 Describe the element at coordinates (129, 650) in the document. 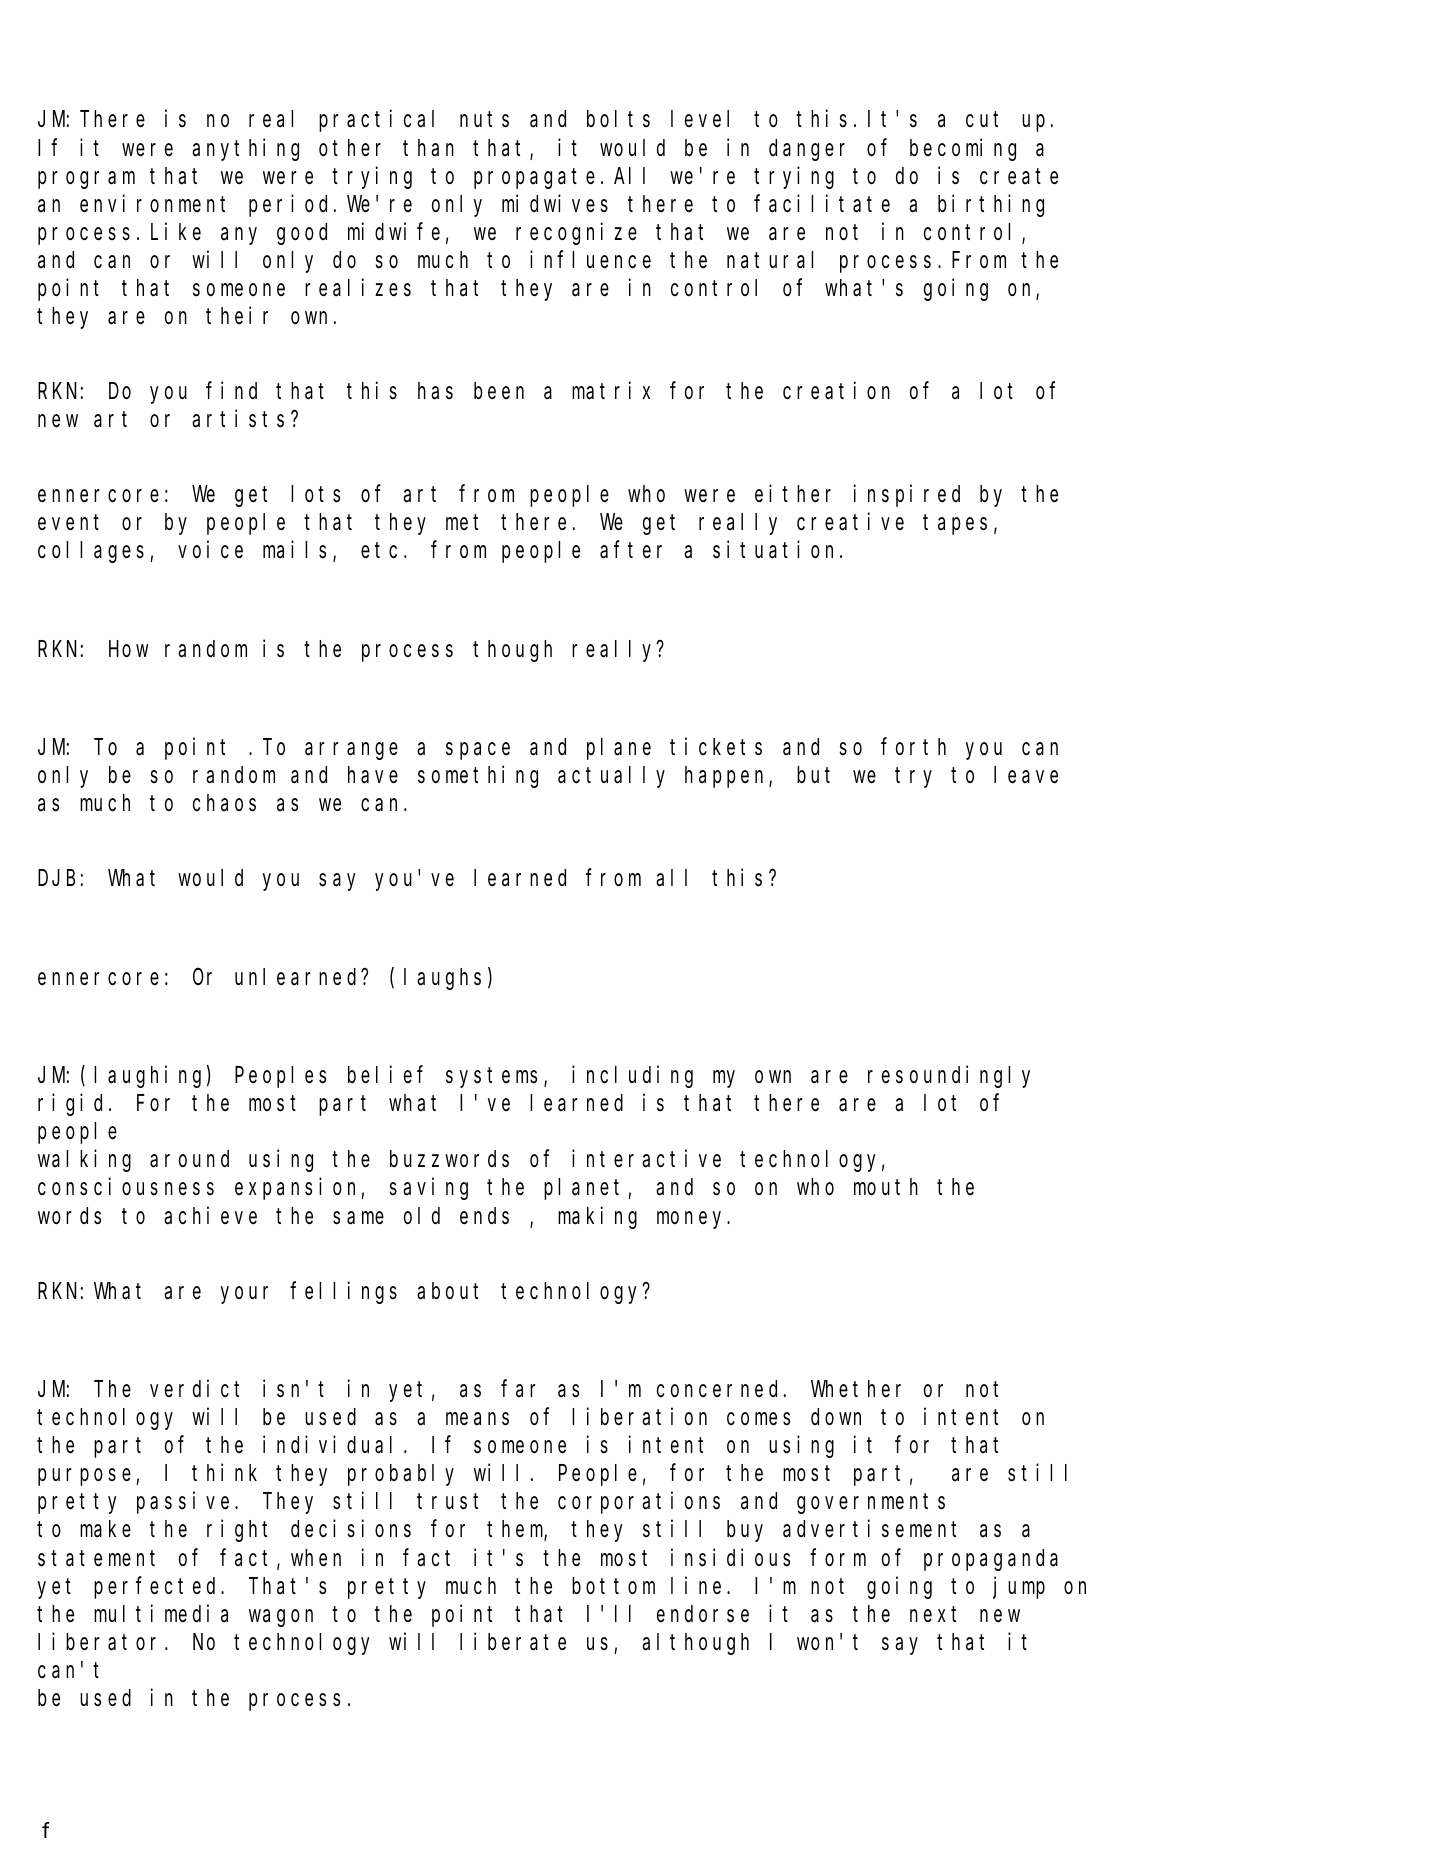

I see `How` at that location.
